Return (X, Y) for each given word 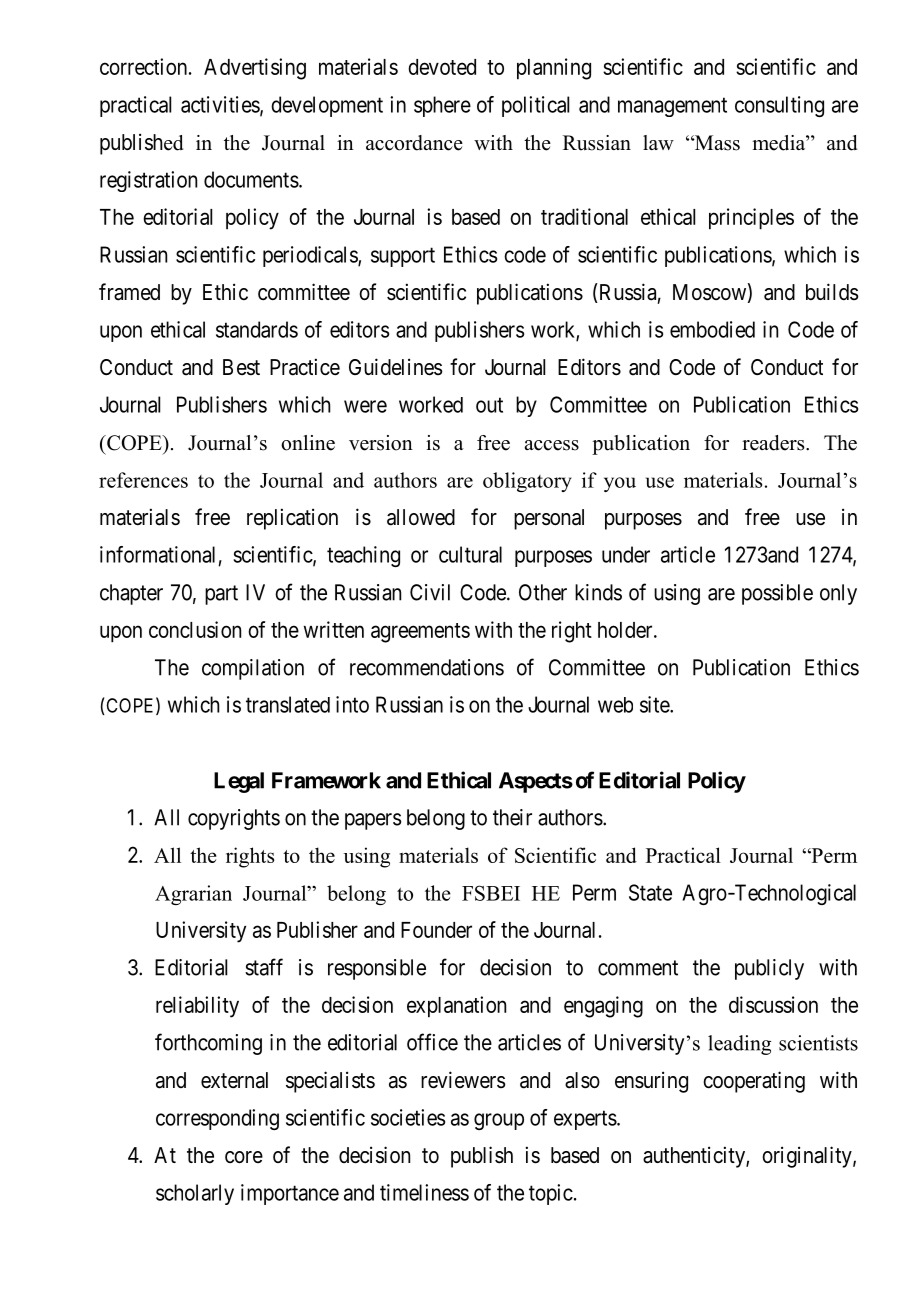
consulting (779, 106)
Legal (239, 782)
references (143, 480)
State (650, 892)
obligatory (527, 482)
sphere (442, 106)
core (244, 1157)
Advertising (255, 69)
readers (774, 443)
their (512, 817)
